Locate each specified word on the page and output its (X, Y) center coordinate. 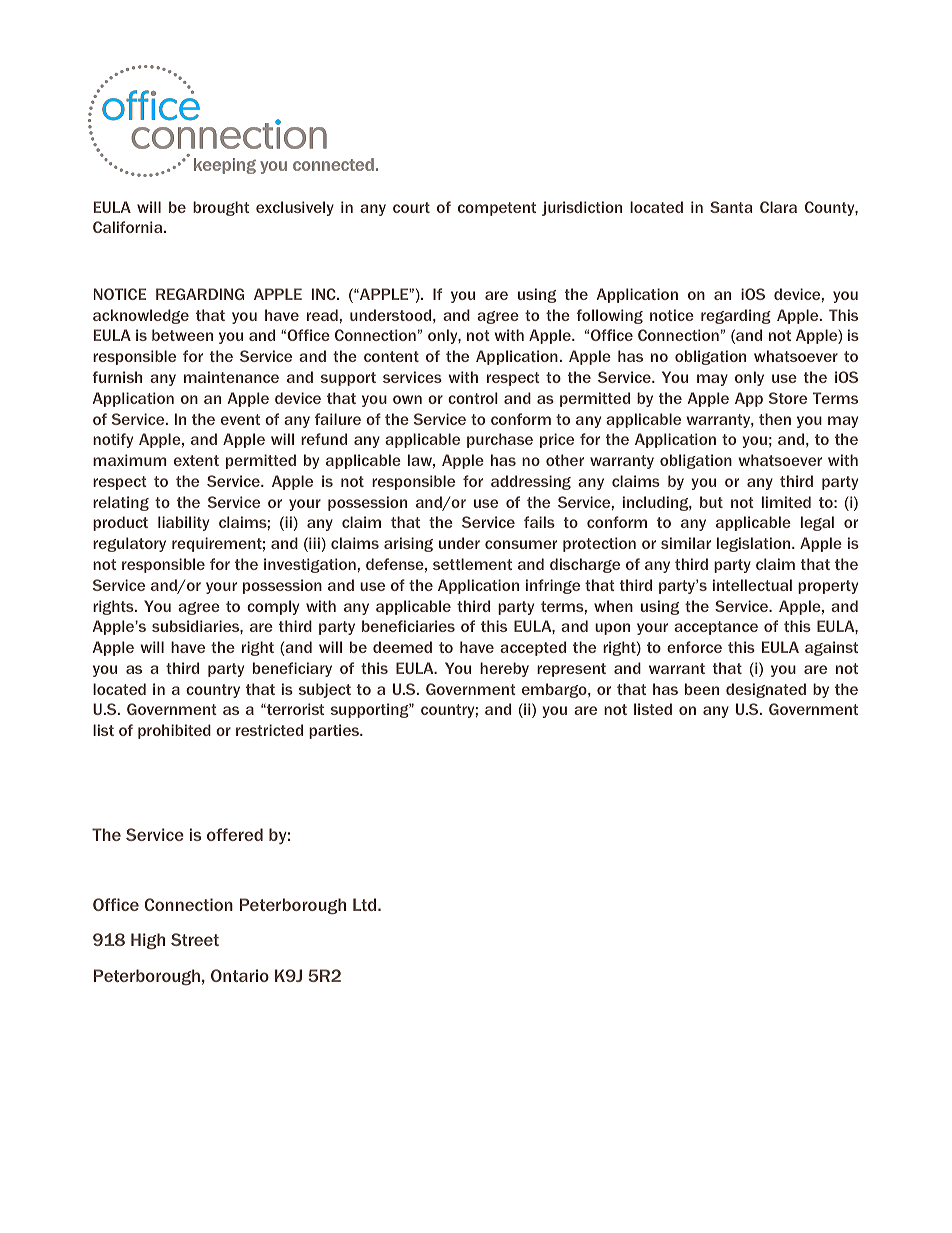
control (473, 398)
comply (273, 607)
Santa (731, 207)
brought (221, 208)
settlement (472, 564)
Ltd (366, 904)
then (775, 419)
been (702, 689)
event (240, 419)
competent (497, 209)
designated (766, 690)
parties (335, 731)
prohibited (174, 731)
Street (195, 939)
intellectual (752, 585)
